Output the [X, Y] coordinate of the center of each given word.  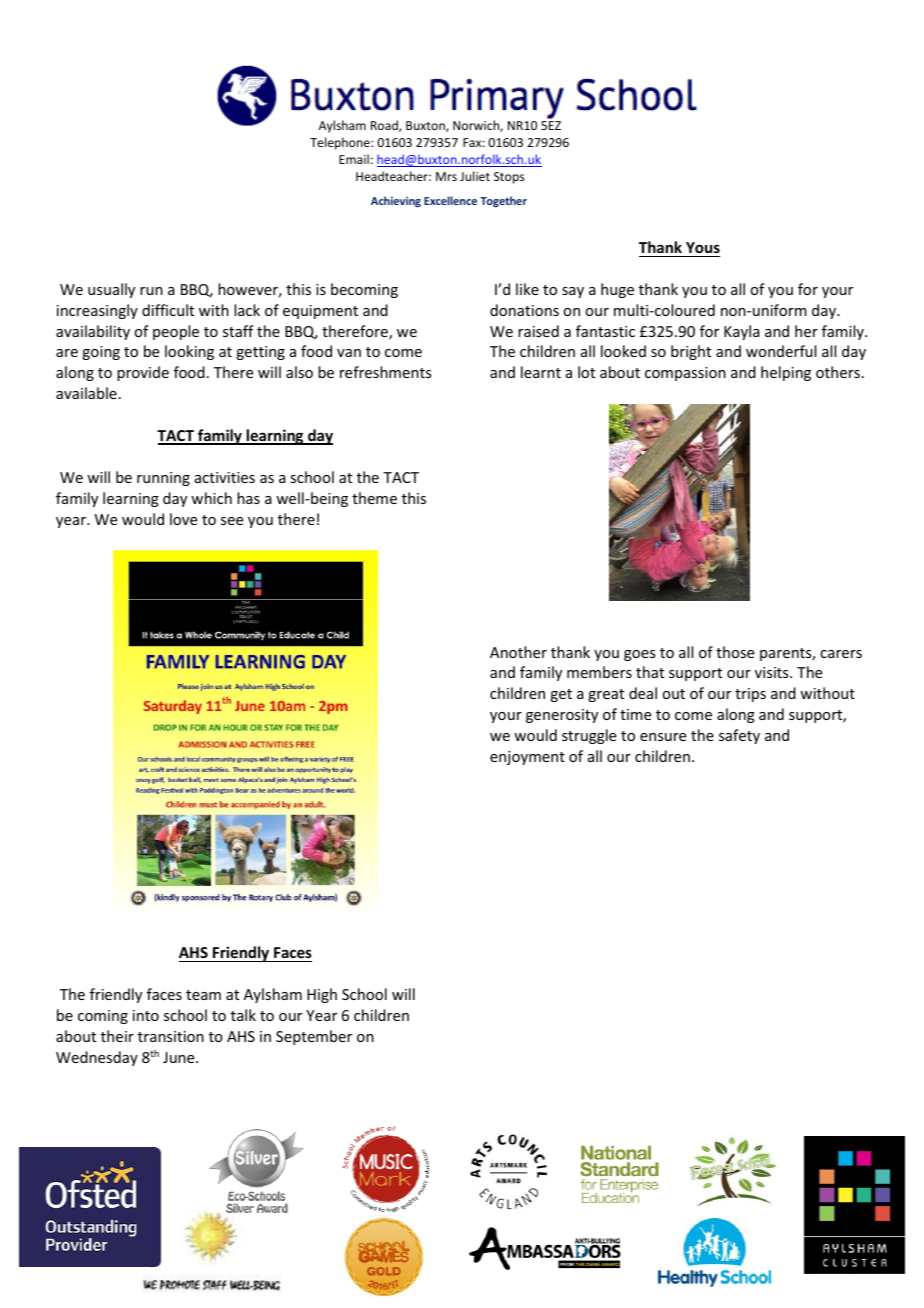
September [314, 1037]
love [183, 519]
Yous [703, 247]
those [735, 652]
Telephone [341, 143]
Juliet [475, 176]
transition [171, 1036]
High [322, 995]
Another [518, 652]
